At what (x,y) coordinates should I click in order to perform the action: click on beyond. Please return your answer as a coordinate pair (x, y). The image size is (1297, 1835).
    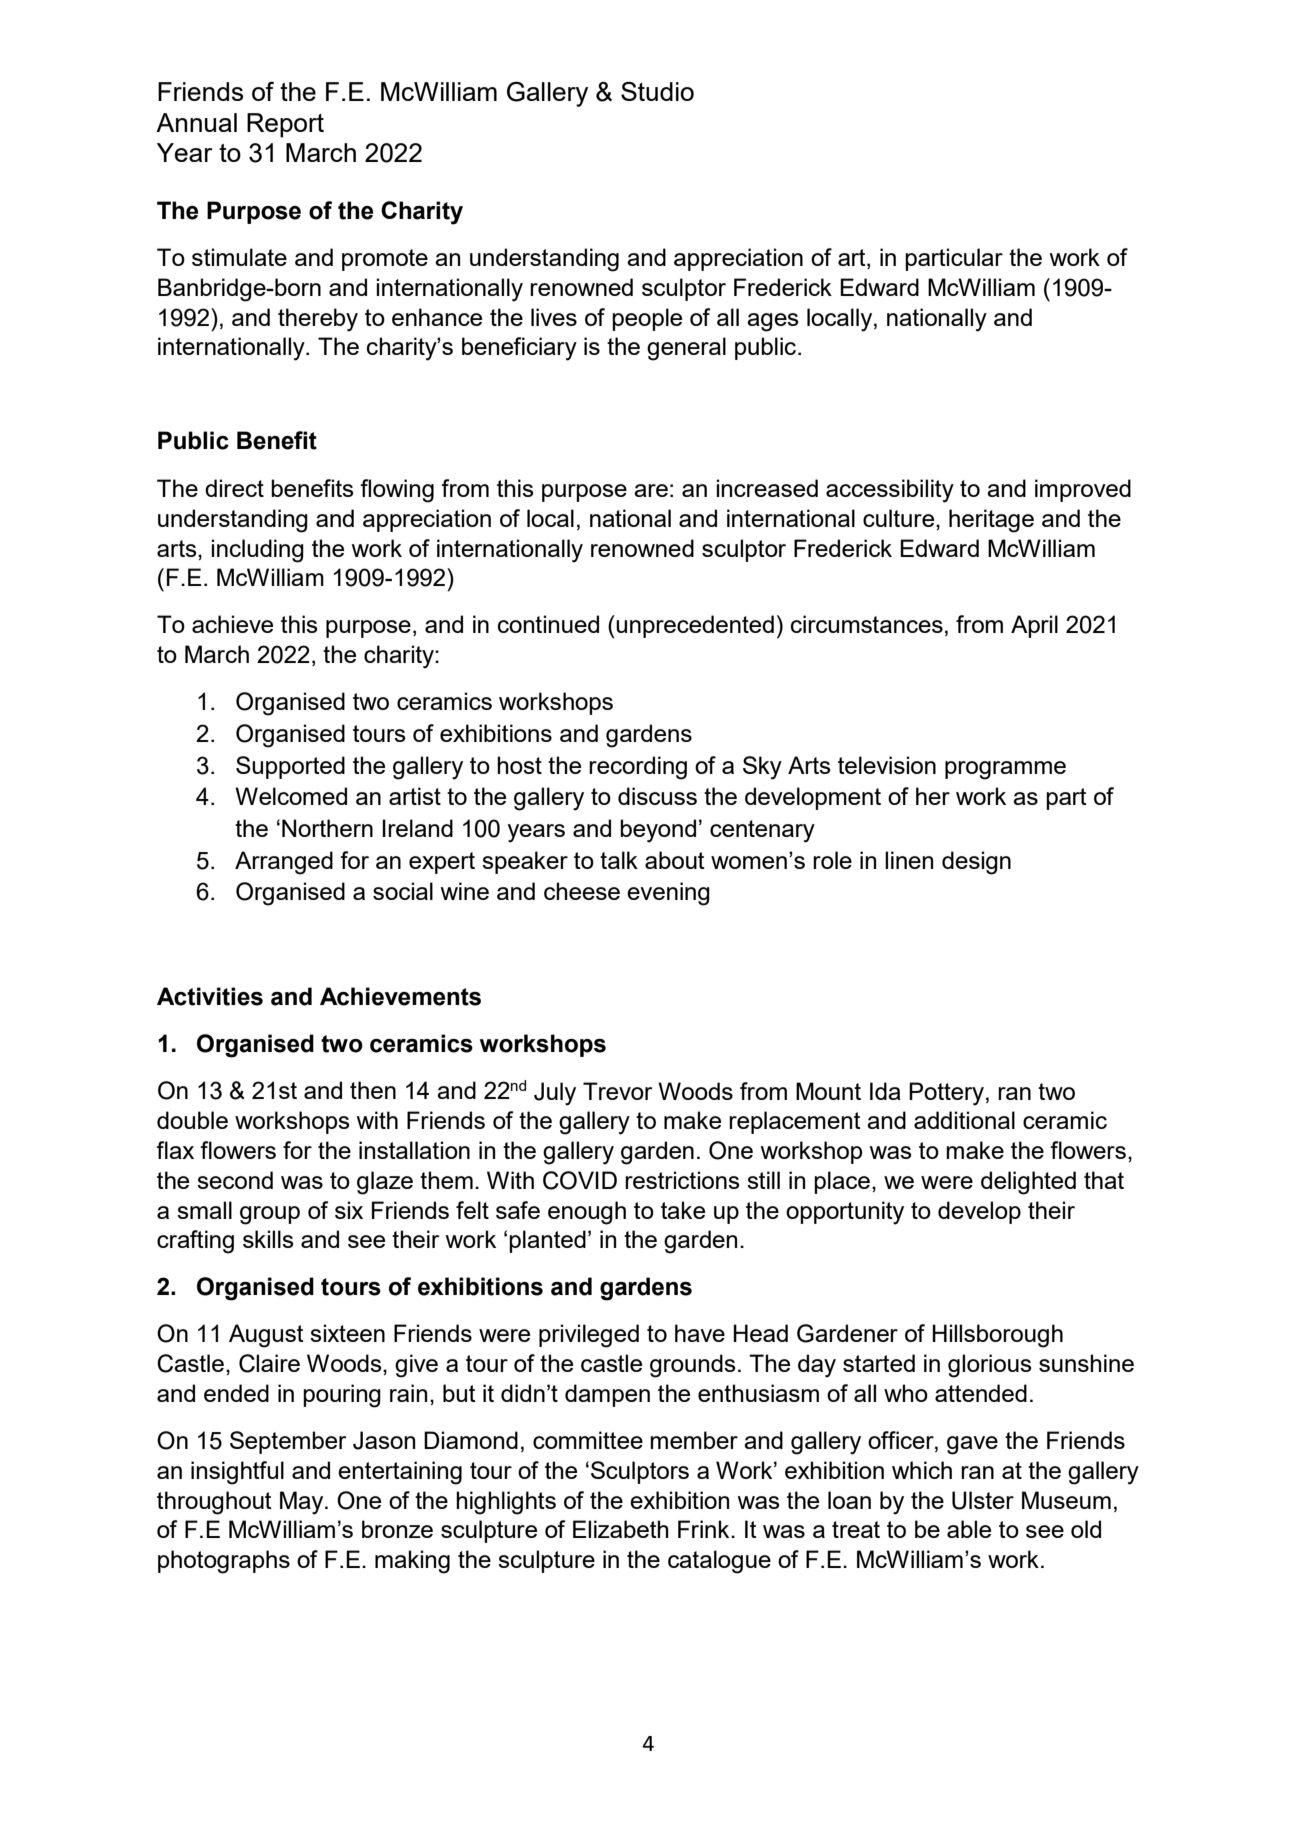
    Looking at the image, I should click on (658, 831).
